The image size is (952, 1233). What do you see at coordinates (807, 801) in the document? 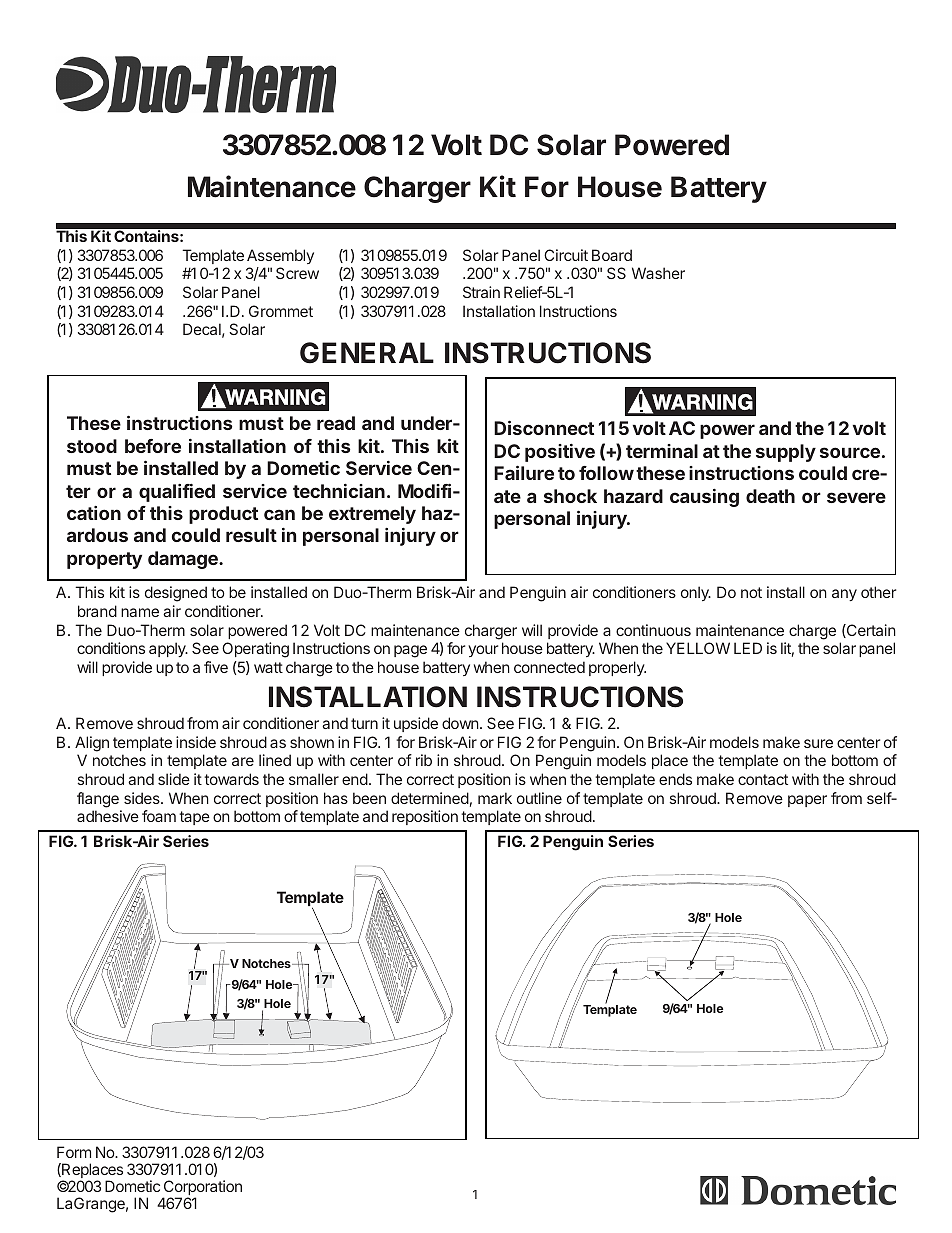
I see `paper` at bounding box center [807, 801].
